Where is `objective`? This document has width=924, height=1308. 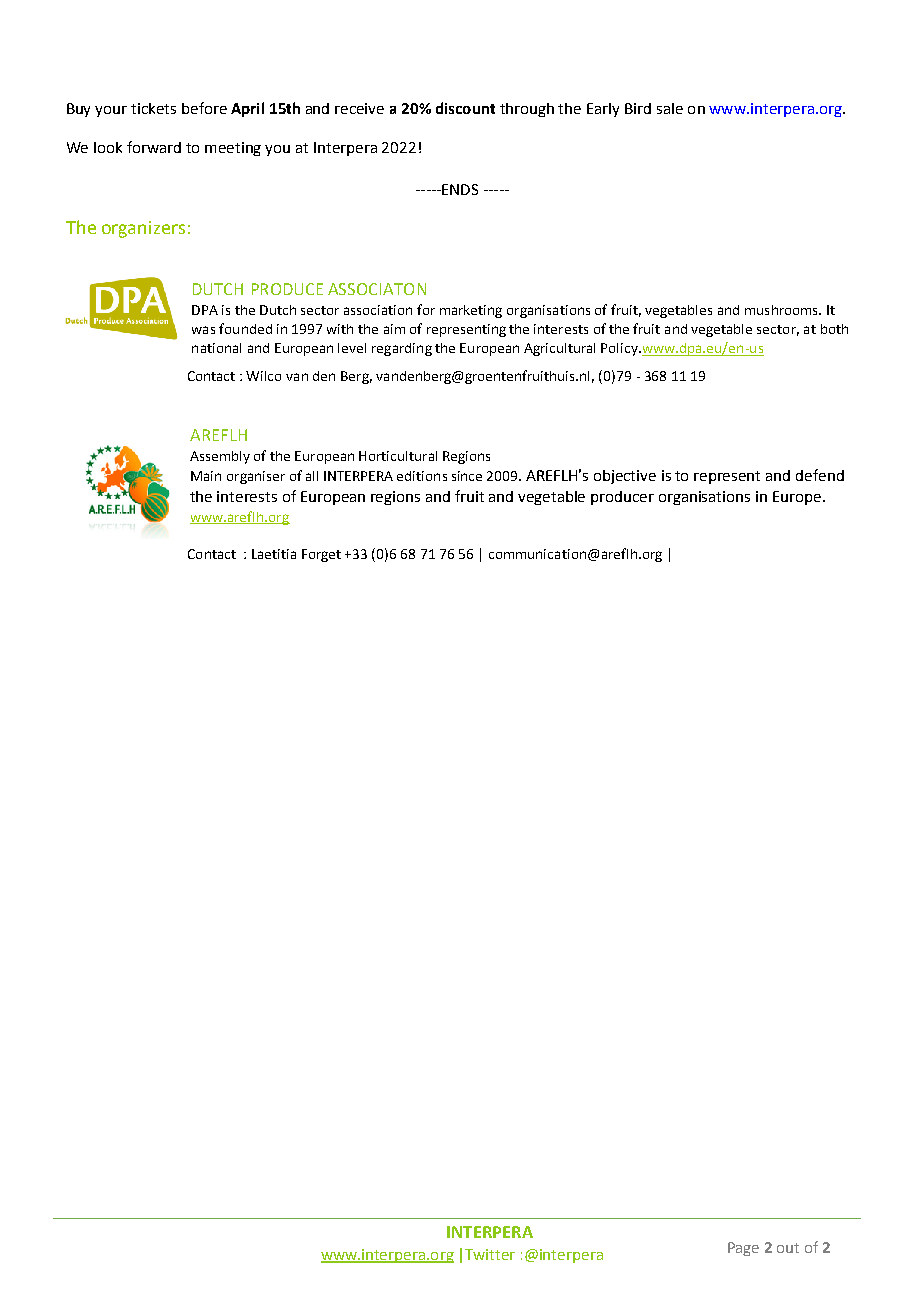
objective is located at coordinates (625, 477).
